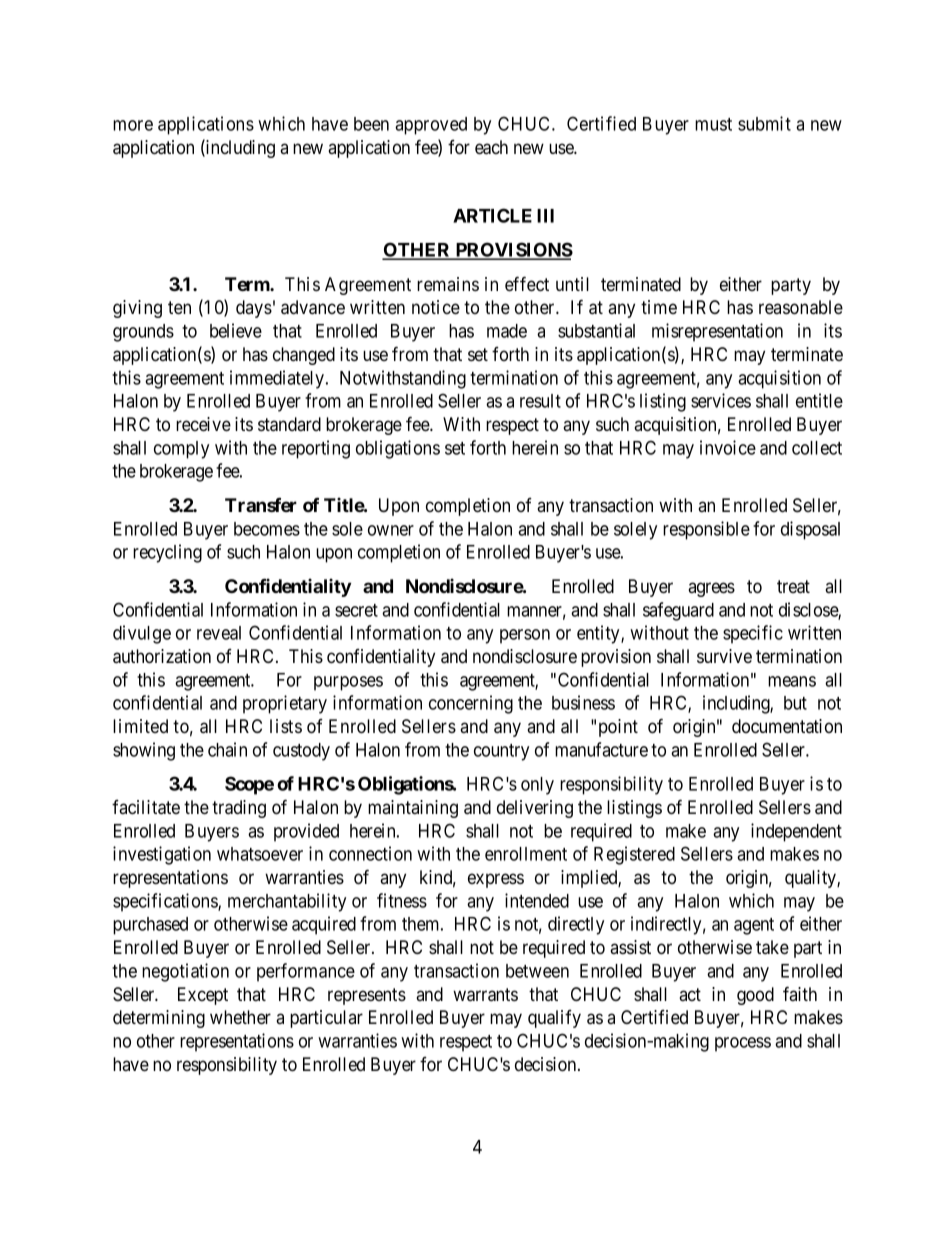 The image size is (952, 1233). I want to click on trading, so click(239, 809).
